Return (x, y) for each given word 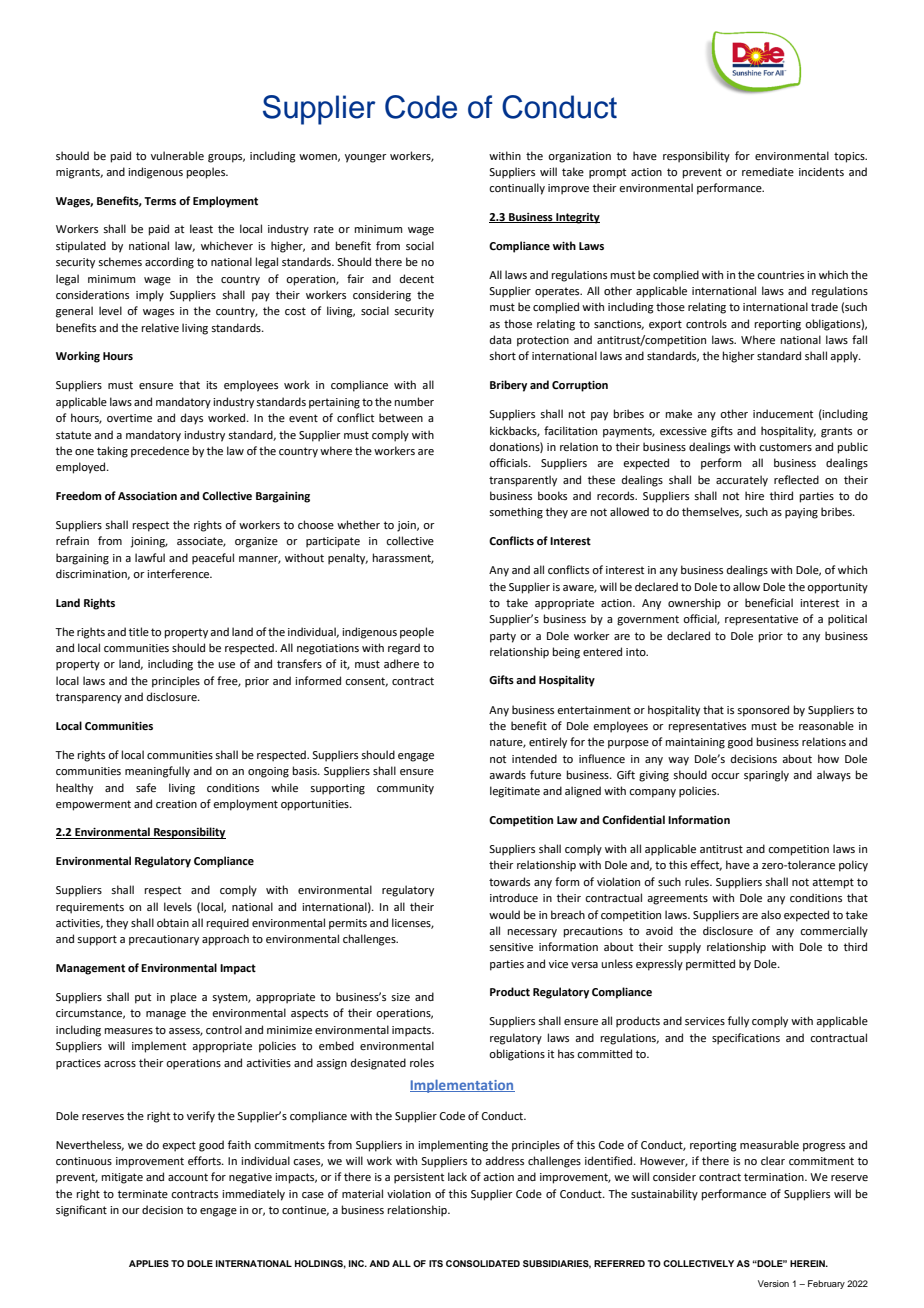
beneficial (769, 602)
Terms (160, 201)
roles (422, 1062)
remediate (768, 171)
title (139, 631)
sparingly (766, 776)
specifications (746, 1039)
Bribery (508, 386)
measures (129, 1031)
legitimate (515, 792)
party (503, 637)
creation (176, 804)
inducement (783, 413)
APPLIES (149, 1263)
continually (517, 189)
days (192, 419)
